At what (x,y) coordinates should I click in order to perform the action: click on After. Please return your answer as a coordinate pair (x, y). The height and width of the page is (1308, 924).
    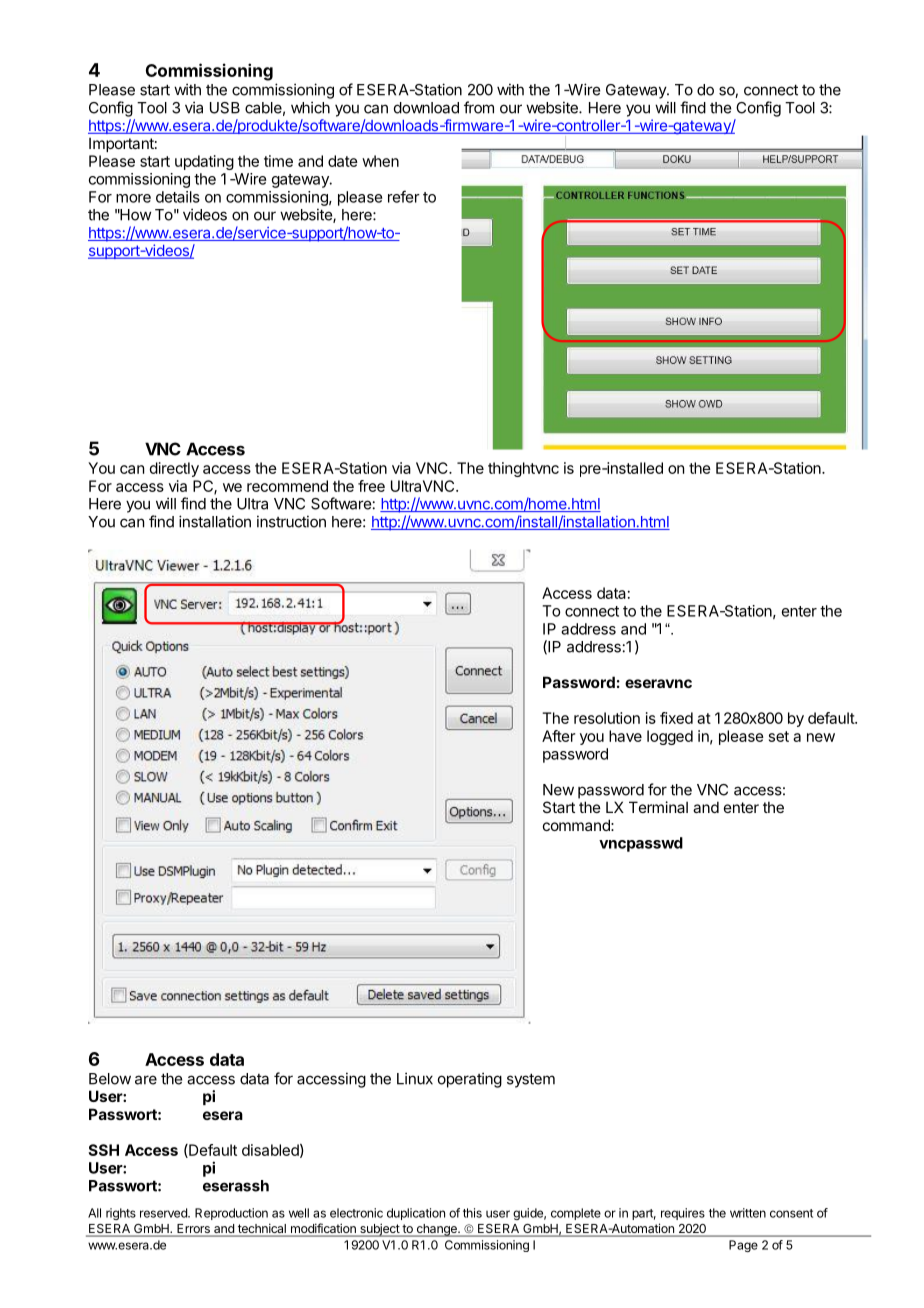
    Looking at the image, I should click on (558, 736).
